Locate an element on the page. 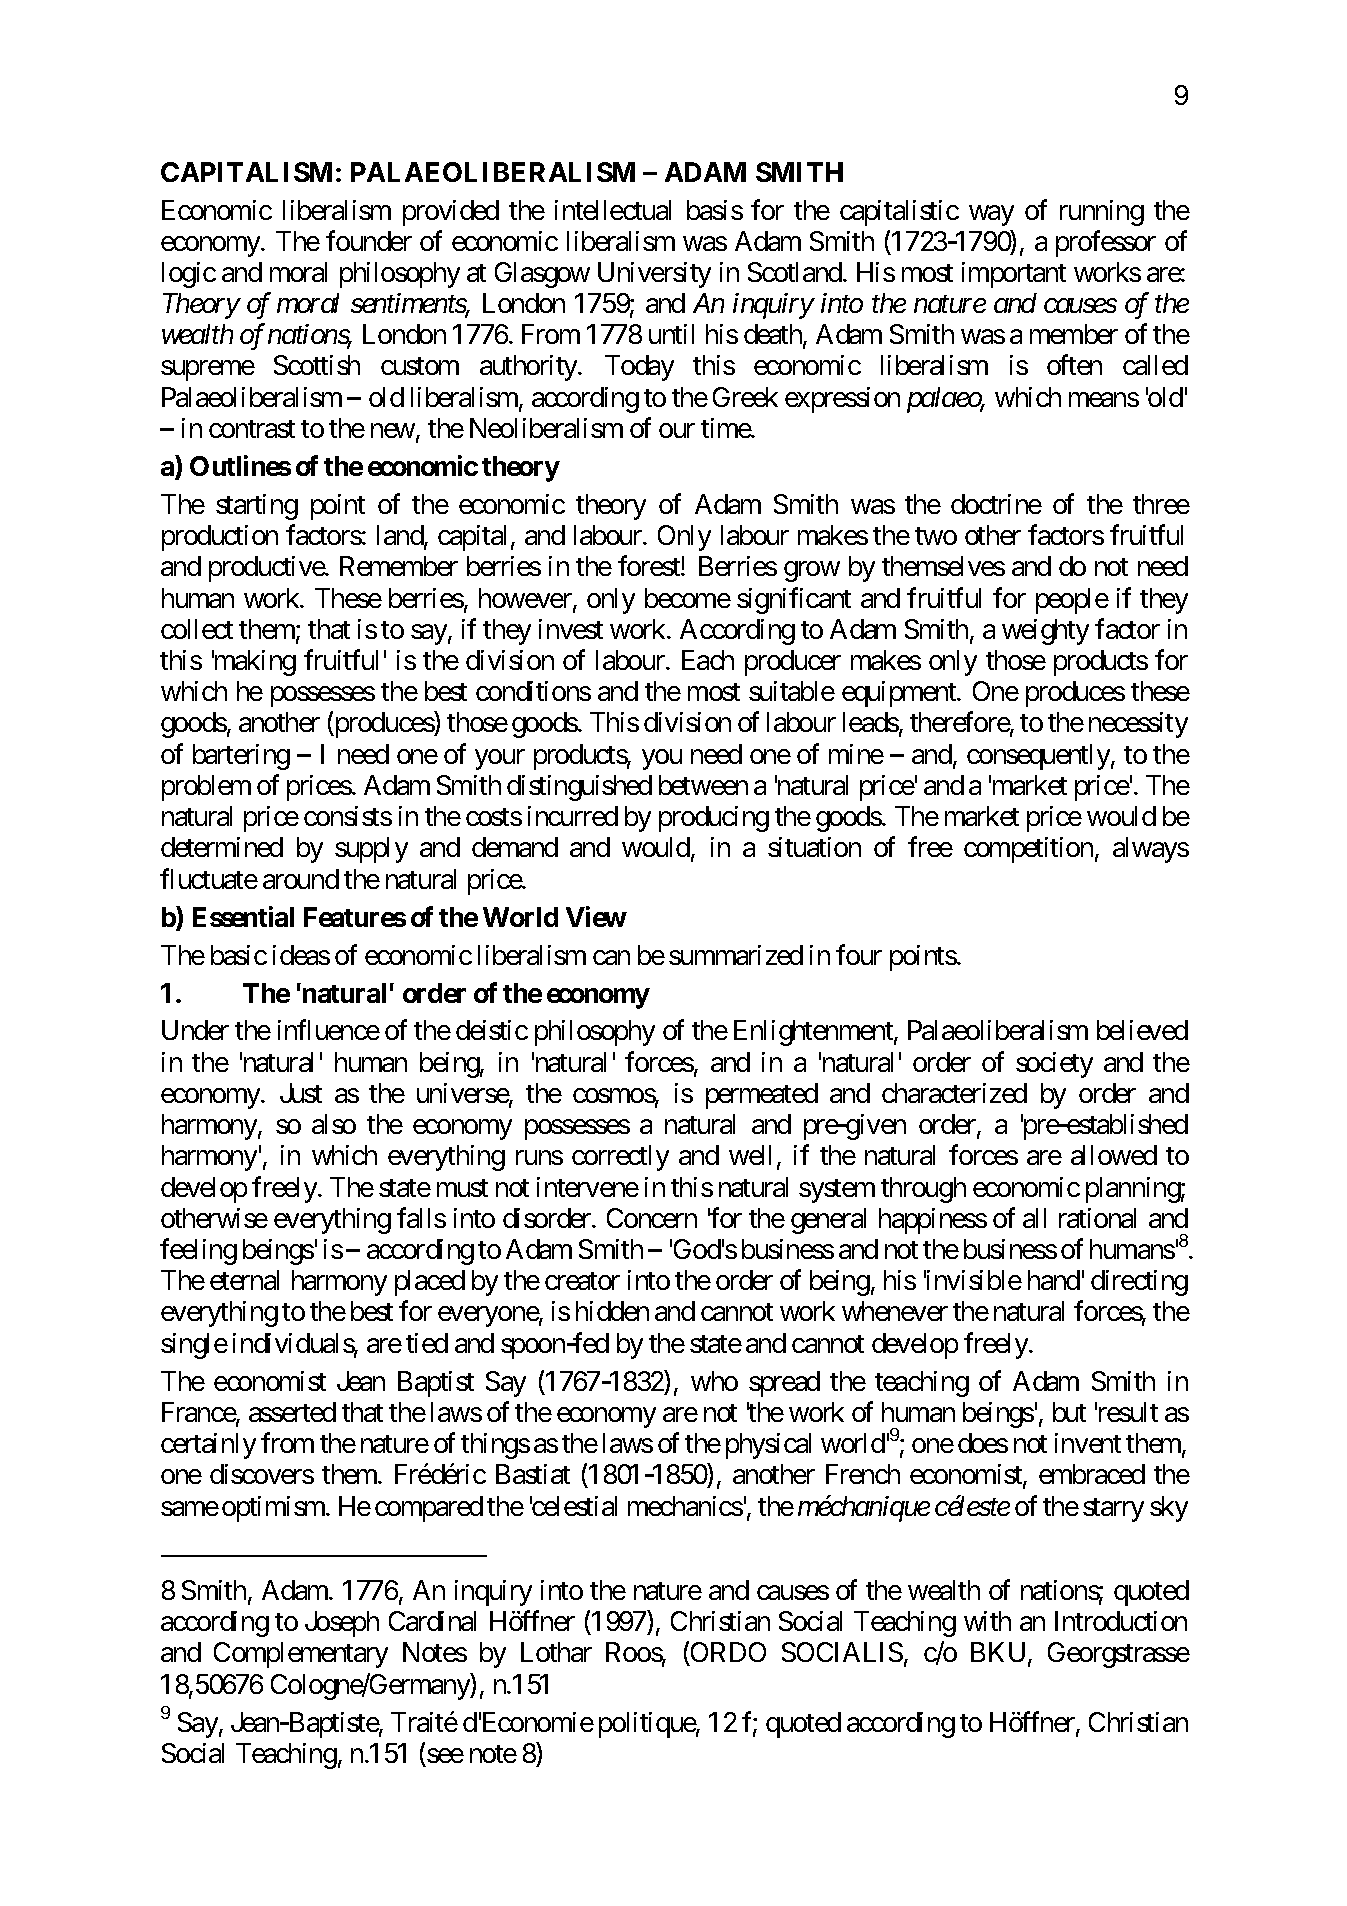 The width and height of the image is (1347, 1906). University is located at coordinates (654, 275).
